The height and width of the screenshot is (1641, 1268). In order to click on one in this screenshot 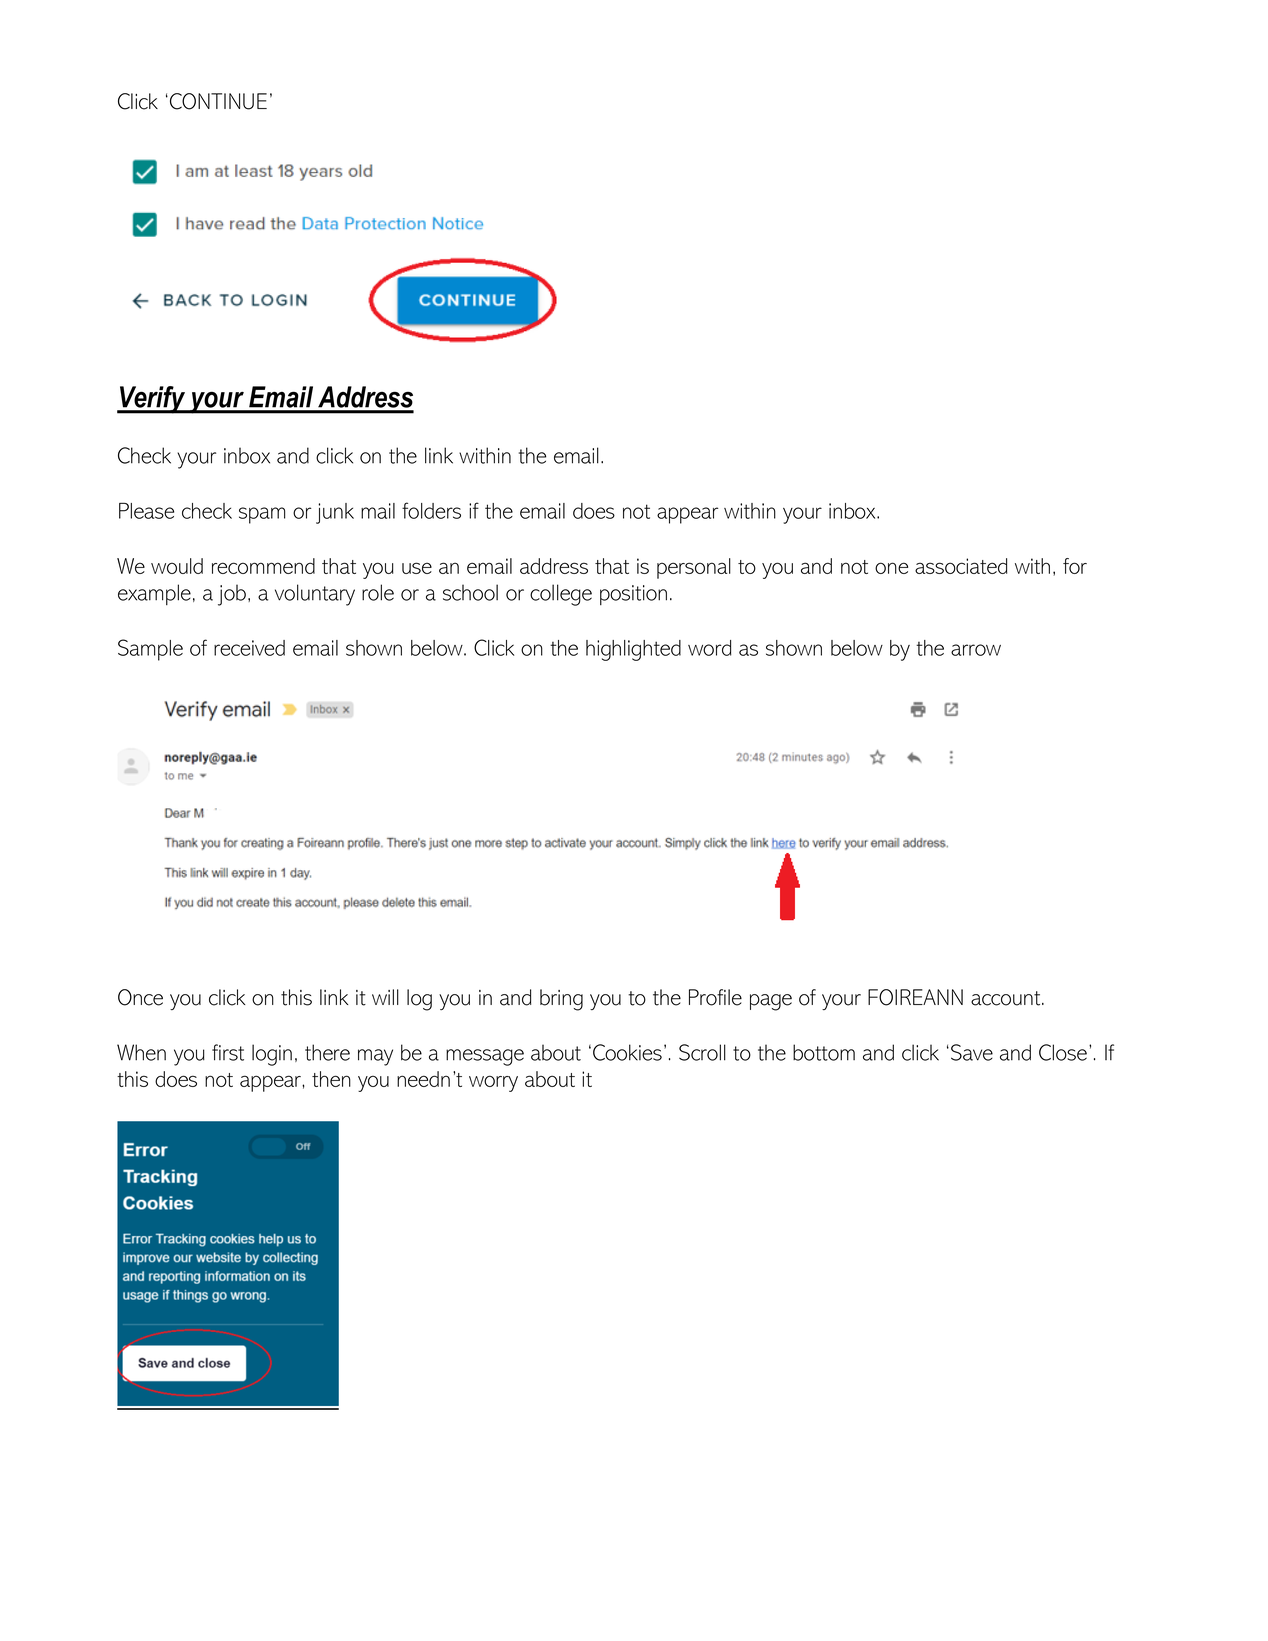, I will do `click(891, 568)`.
